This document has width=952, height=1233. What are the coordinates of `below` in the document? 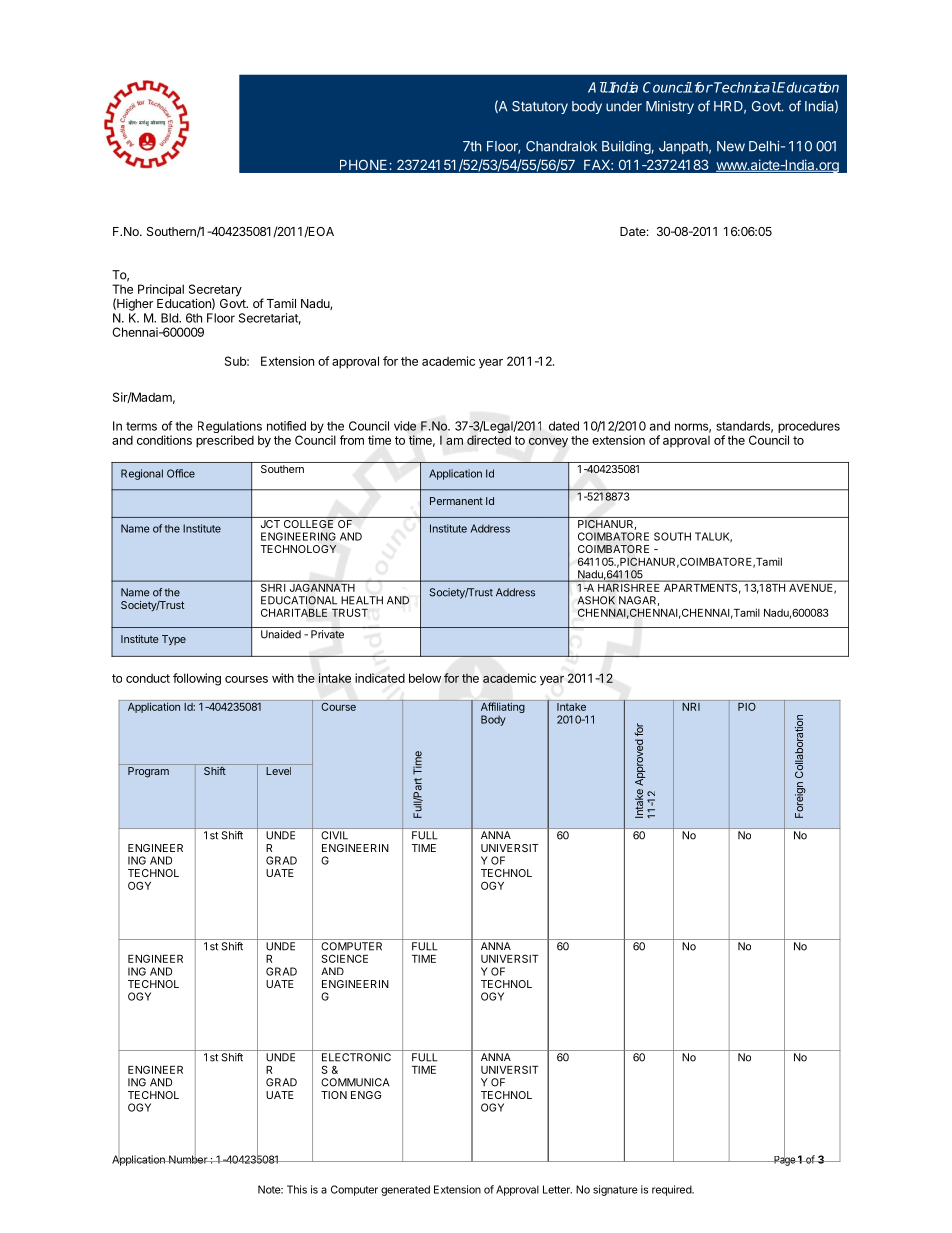 It's located at (425, 678).
